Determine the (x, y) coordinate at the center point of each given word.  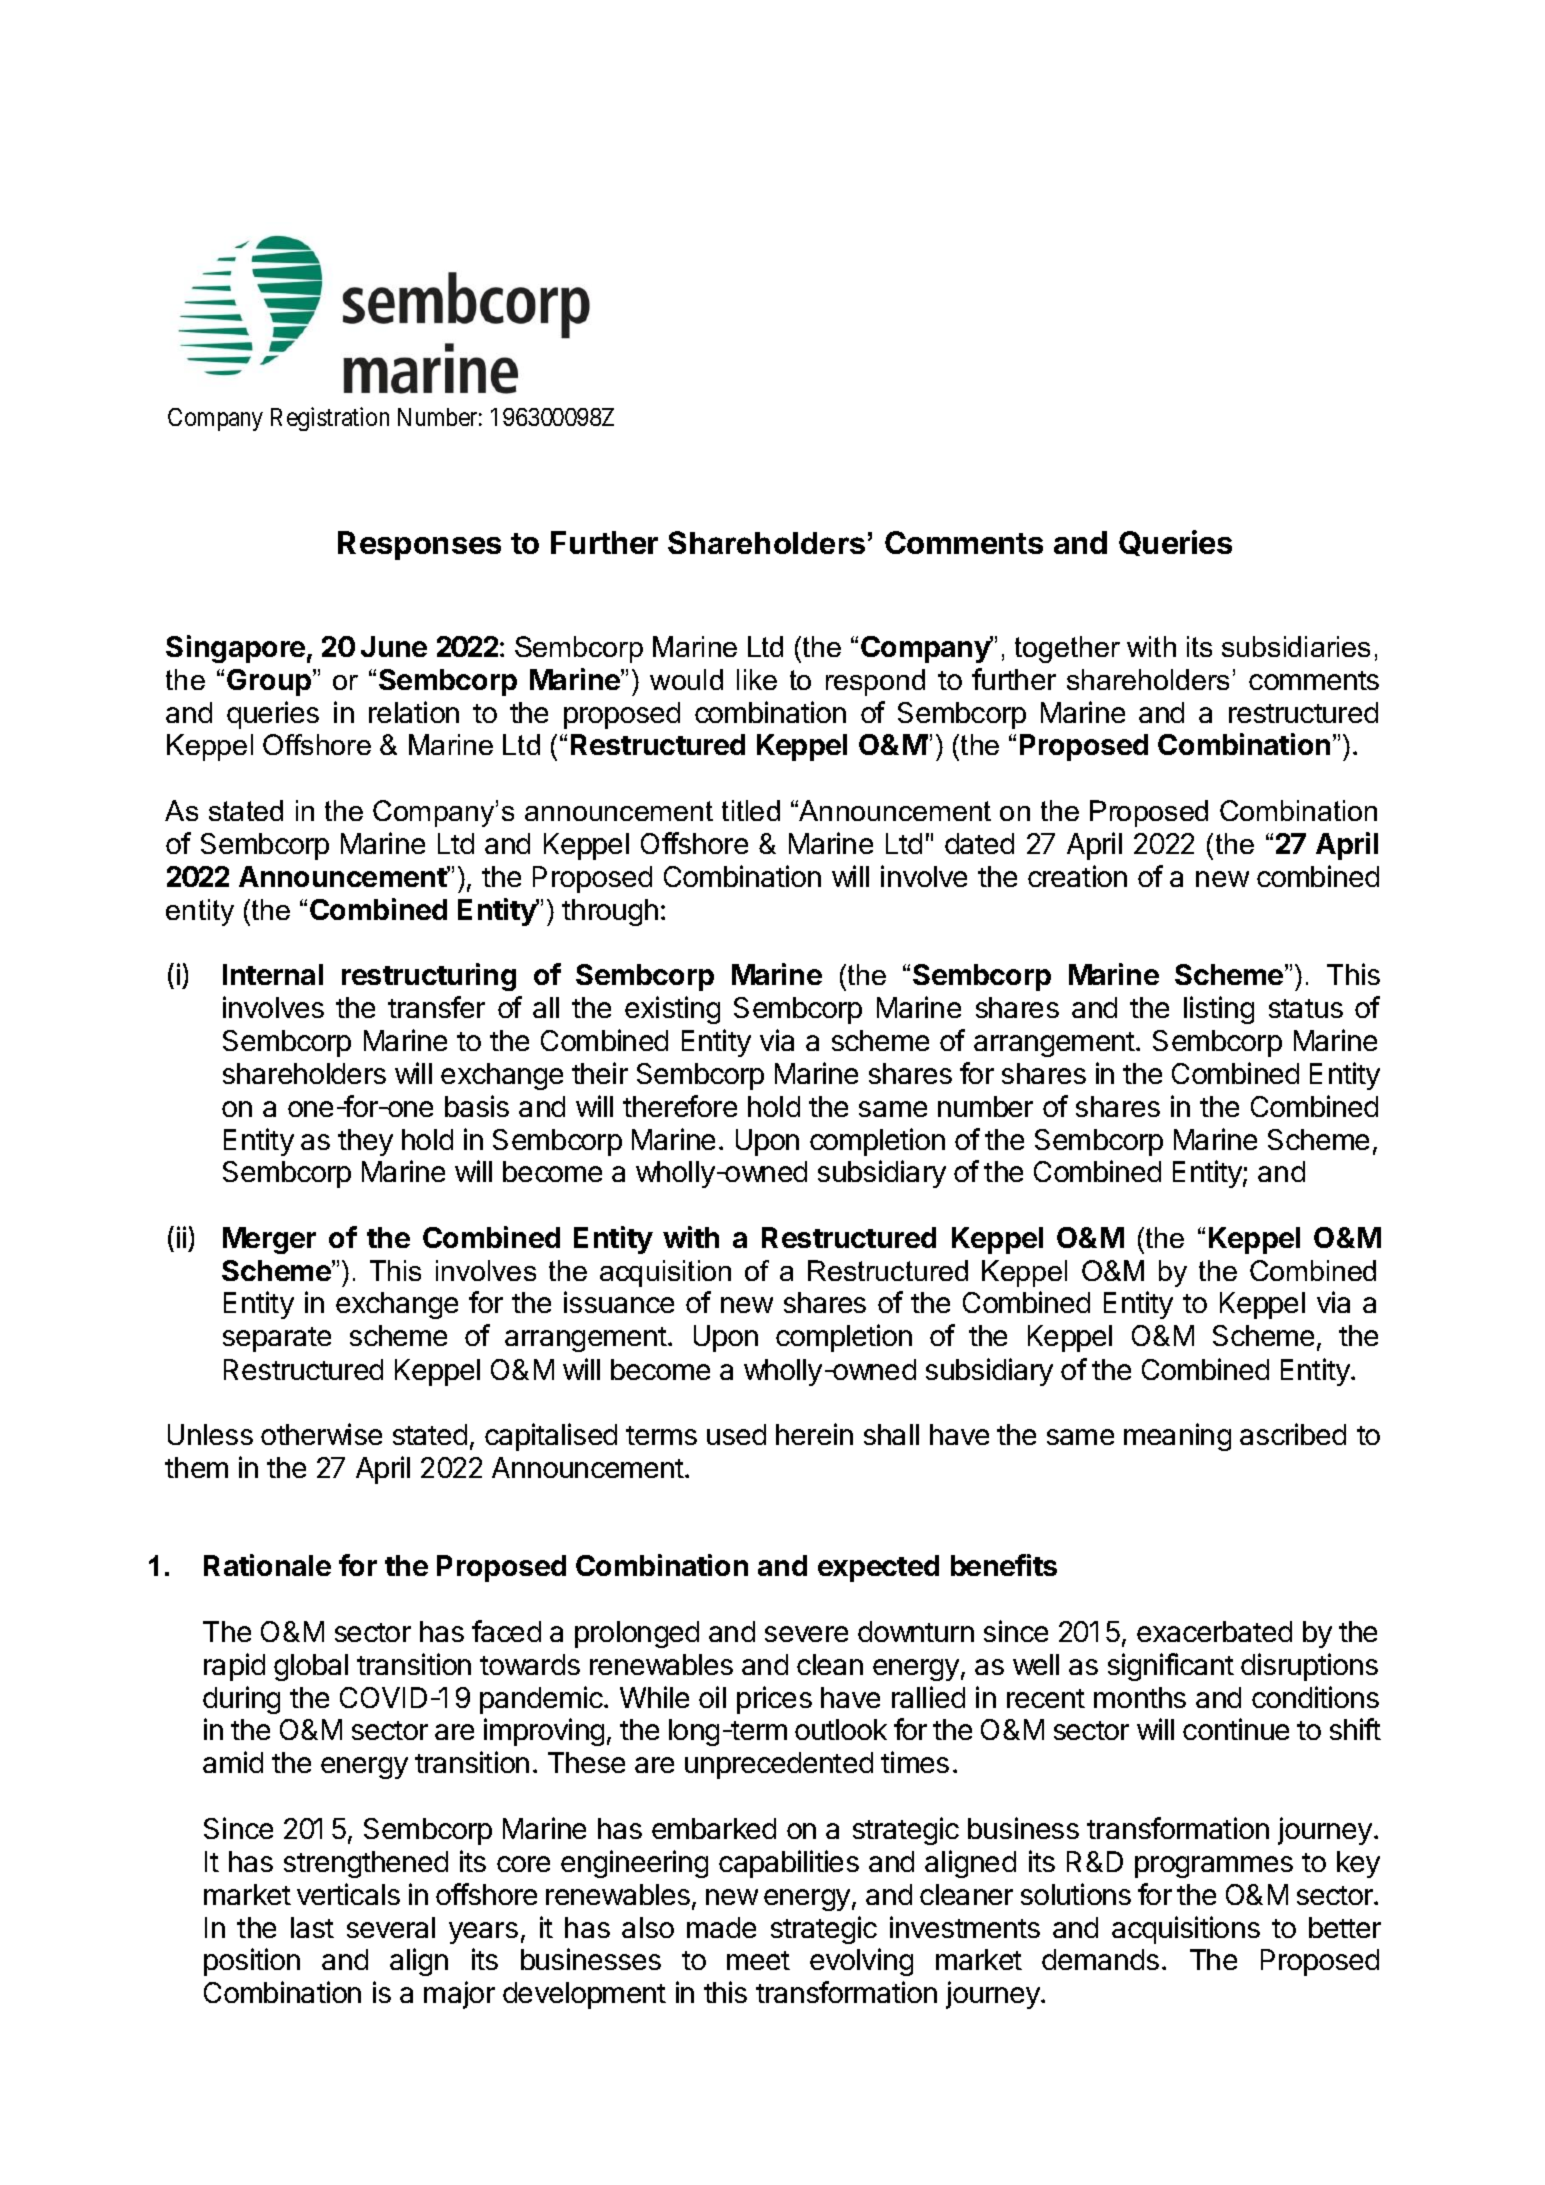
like (757, 679)
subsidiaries (1296, 646)
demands (1100, 1959)
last (312, 1927)
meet (758, 1960)
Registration (330, 419)
